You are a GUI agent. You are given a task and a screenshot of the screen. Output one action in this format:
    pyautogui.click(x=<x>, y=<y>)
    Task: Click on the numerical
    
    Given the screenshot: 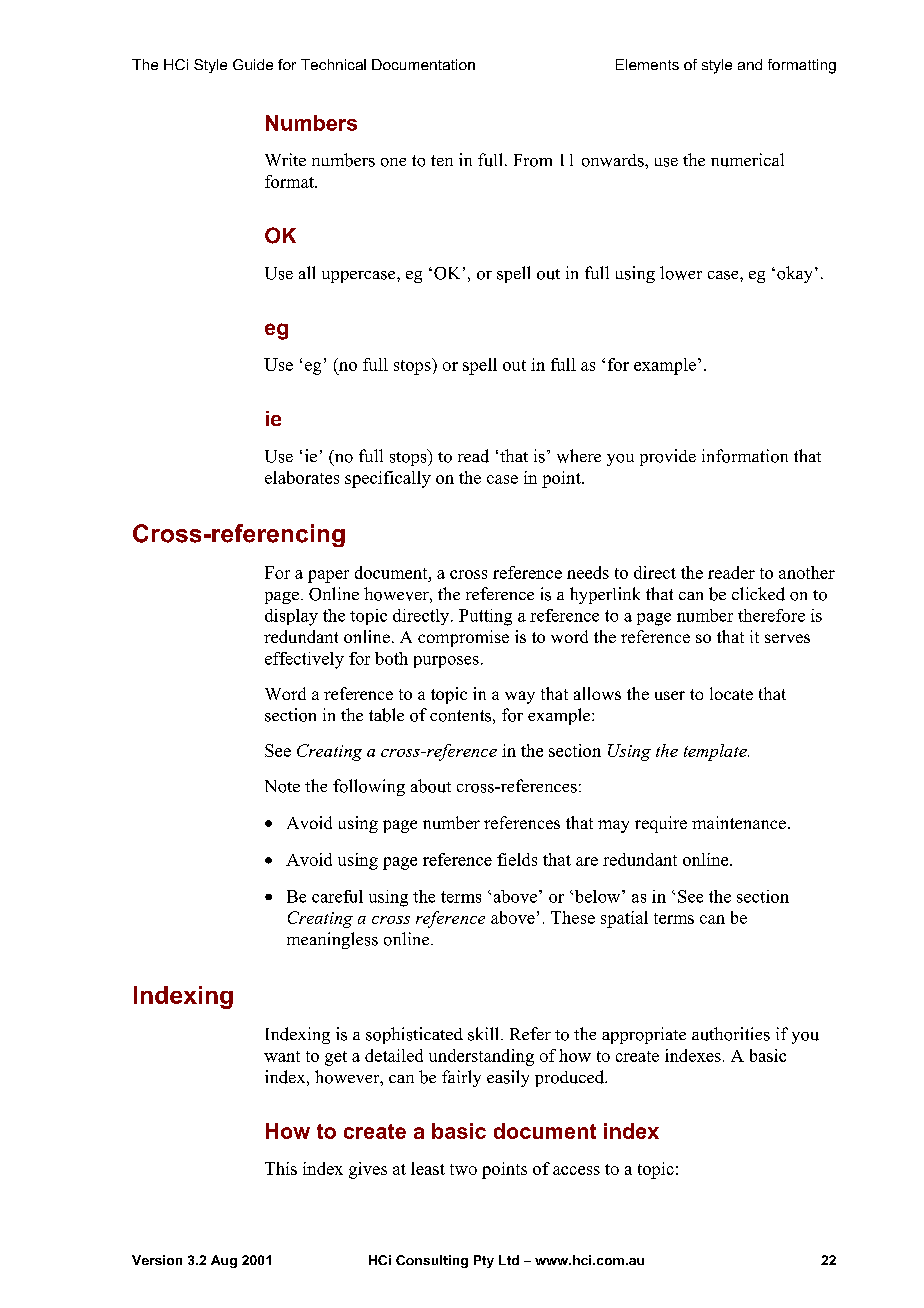 What is the action you would take?
    pyautogui.click(x=747, y=160)
